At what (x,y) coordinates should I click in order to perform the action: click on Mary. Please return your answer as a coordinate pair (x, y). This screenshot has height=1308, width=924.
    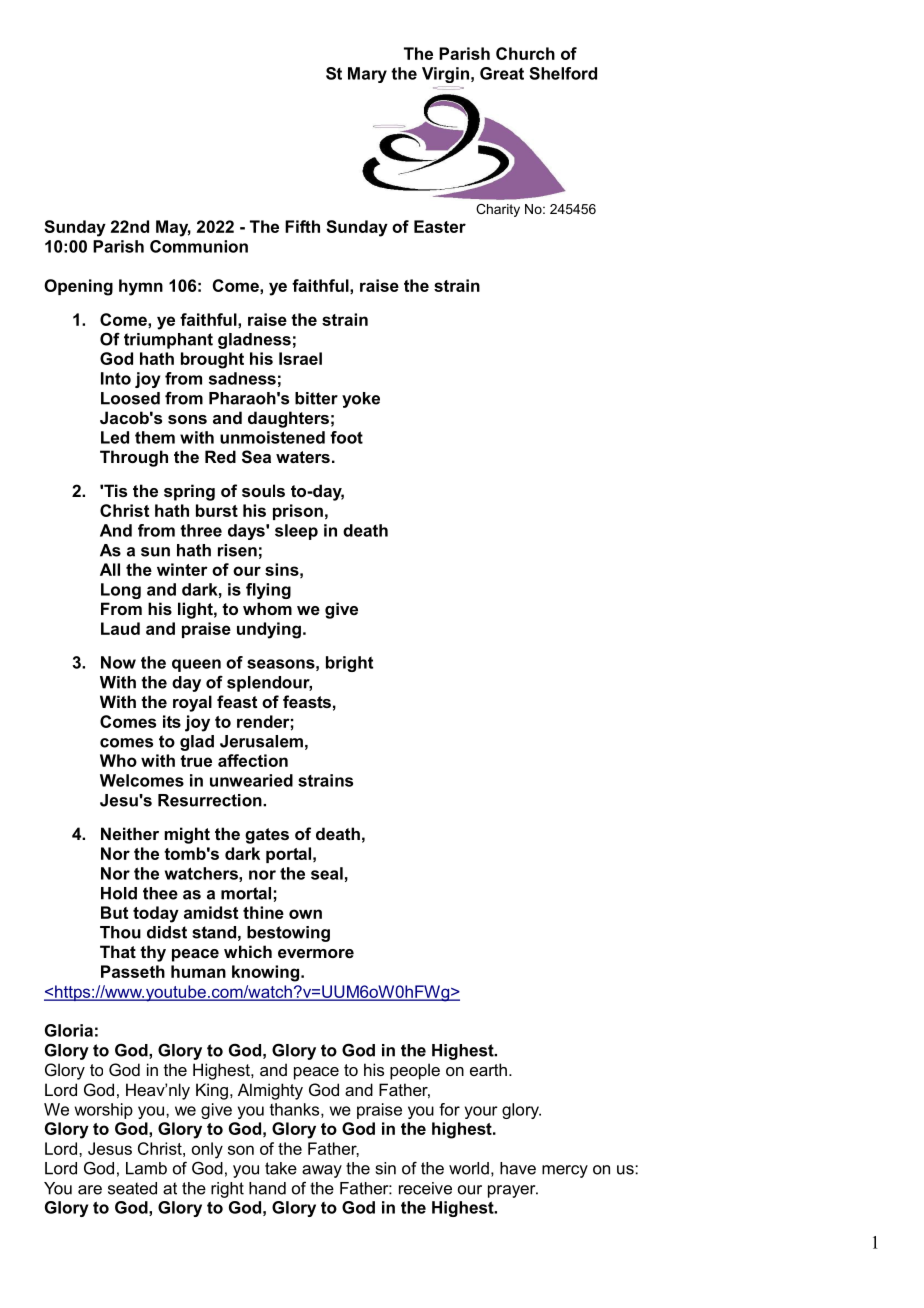
    Looking at the image, I should click on (367, 75).
